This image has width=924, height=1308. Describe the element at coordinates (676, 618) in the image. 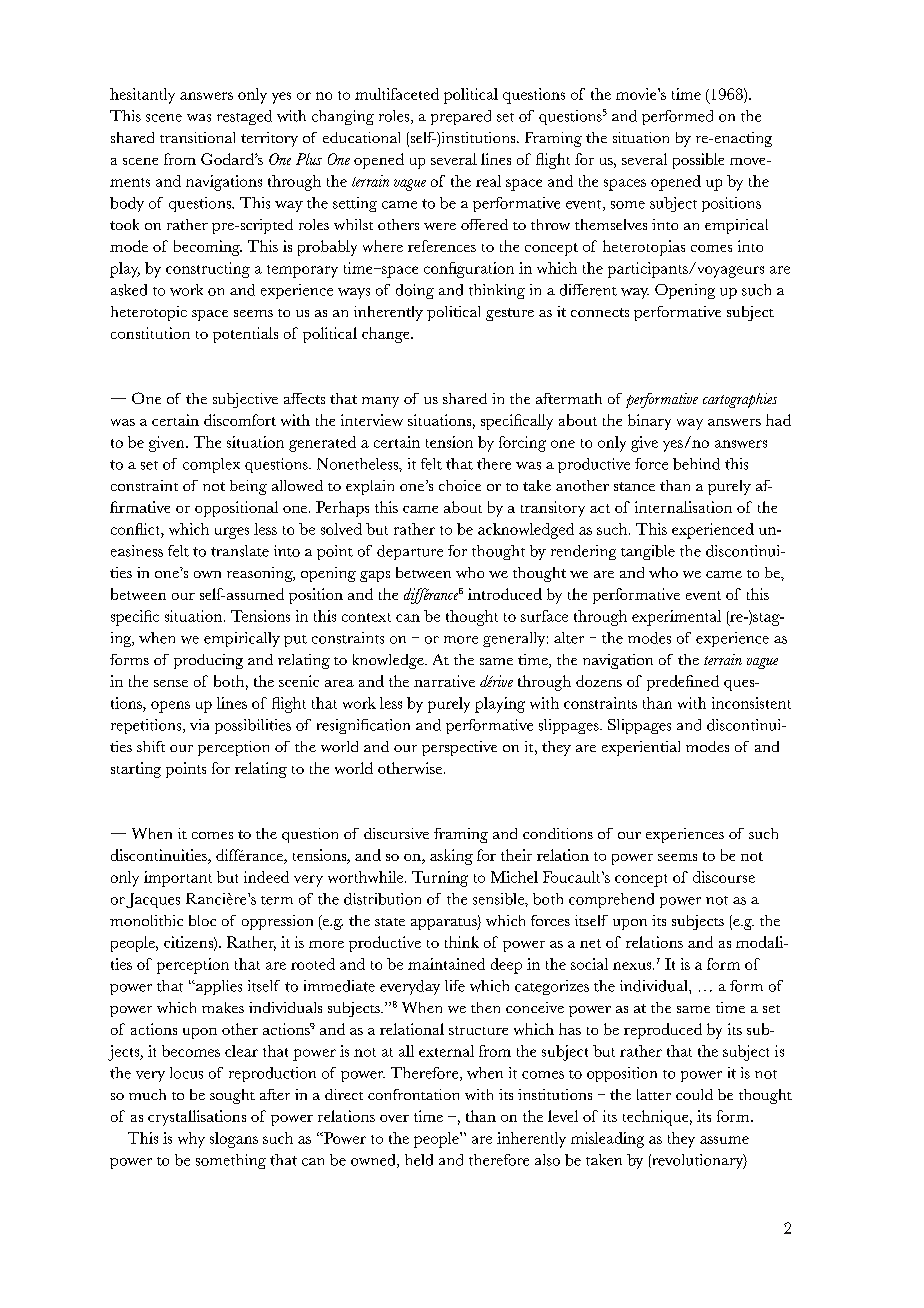

I see `experimental` at that location.
